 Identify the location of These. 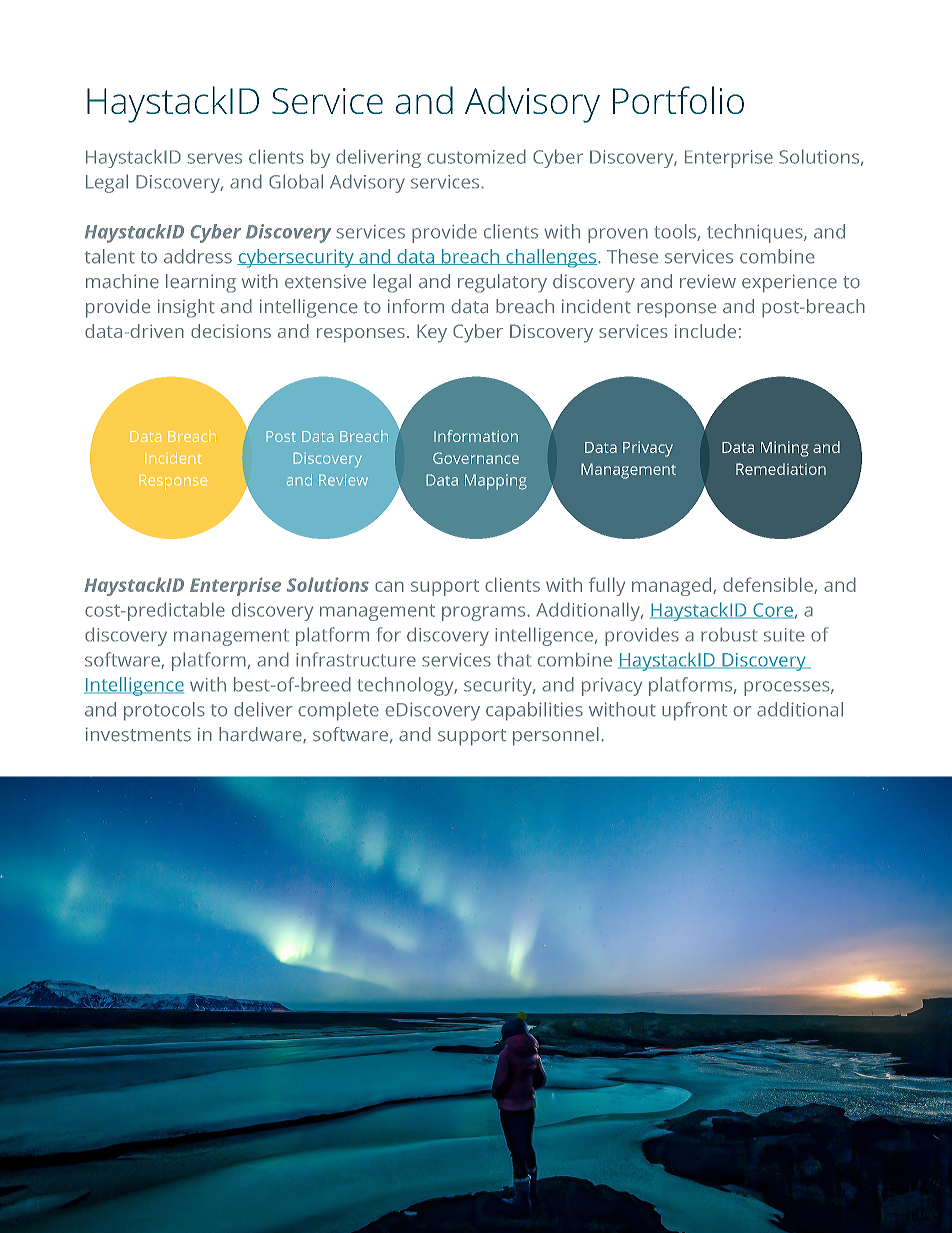
(632, 256).
